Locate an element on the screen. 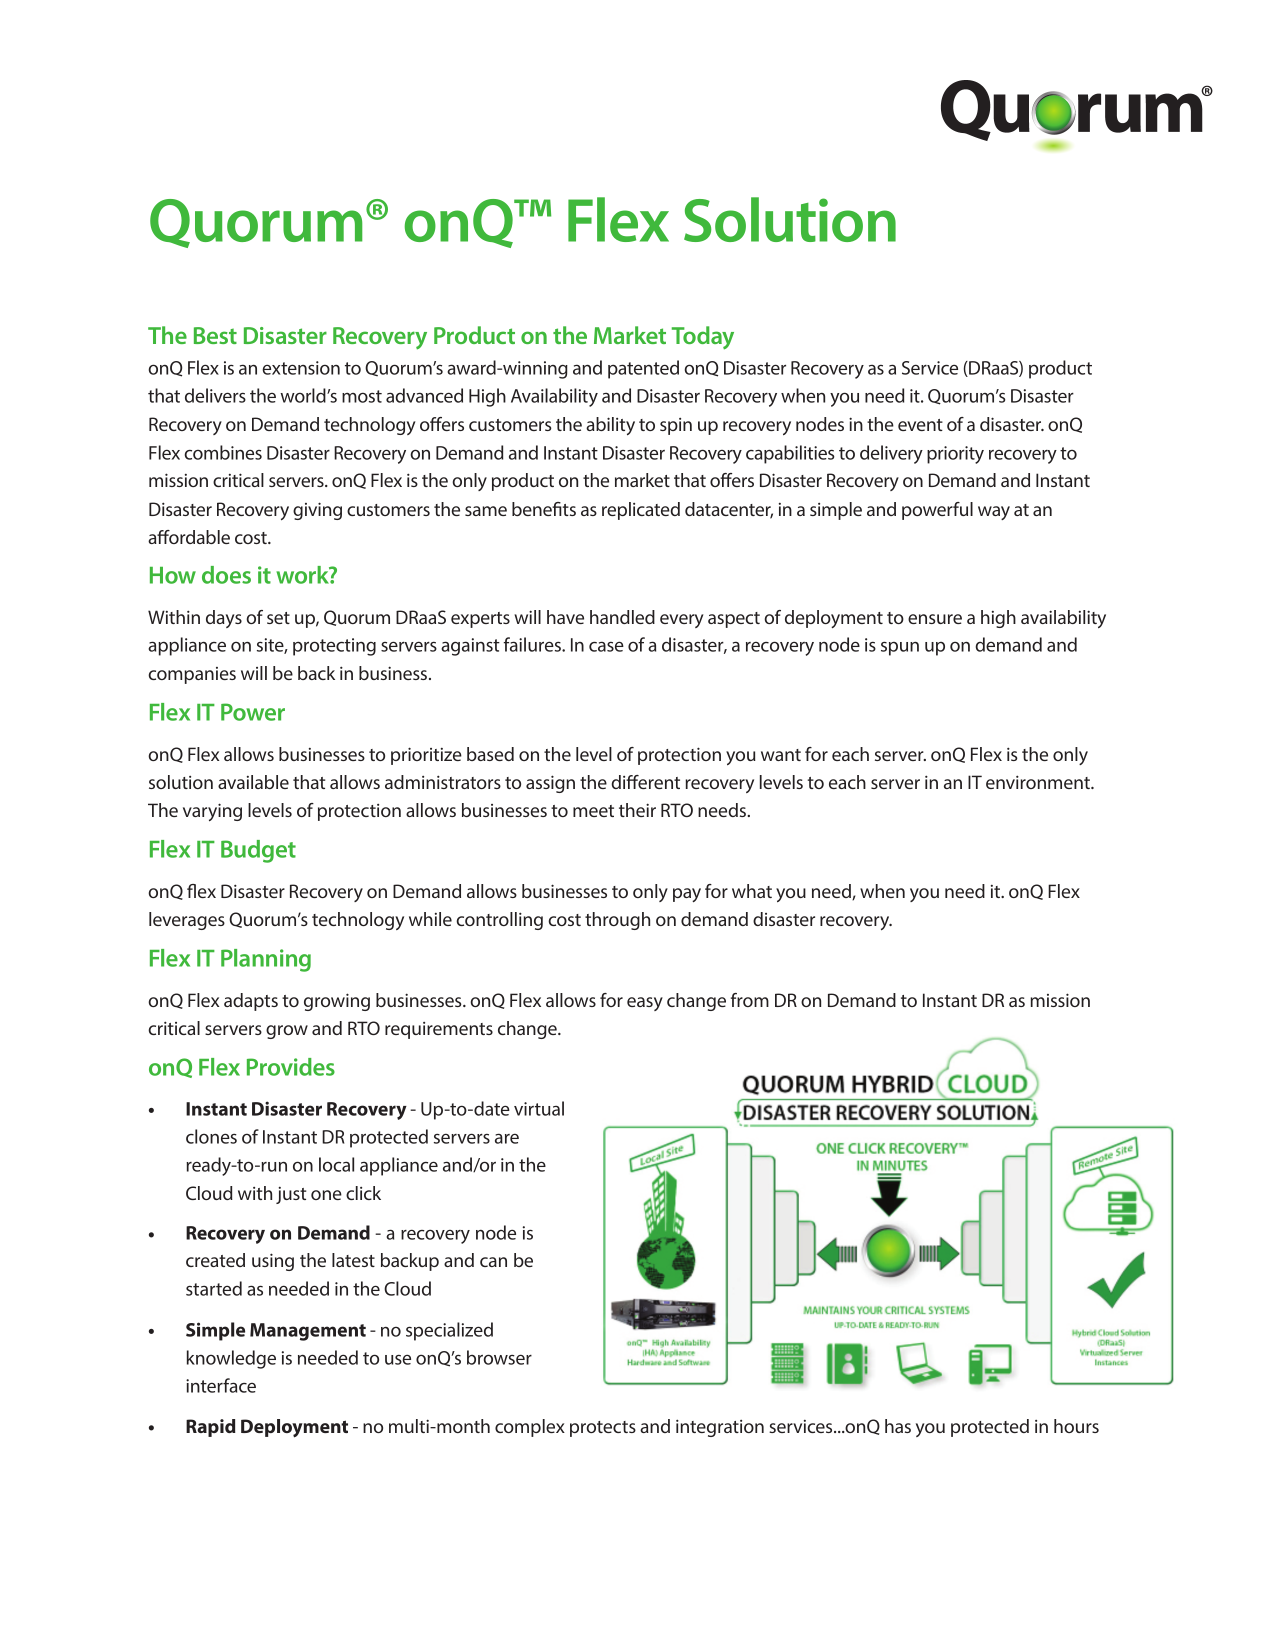 The image size is (1270, 1643). interface is located at coordinates (221, 1385).
